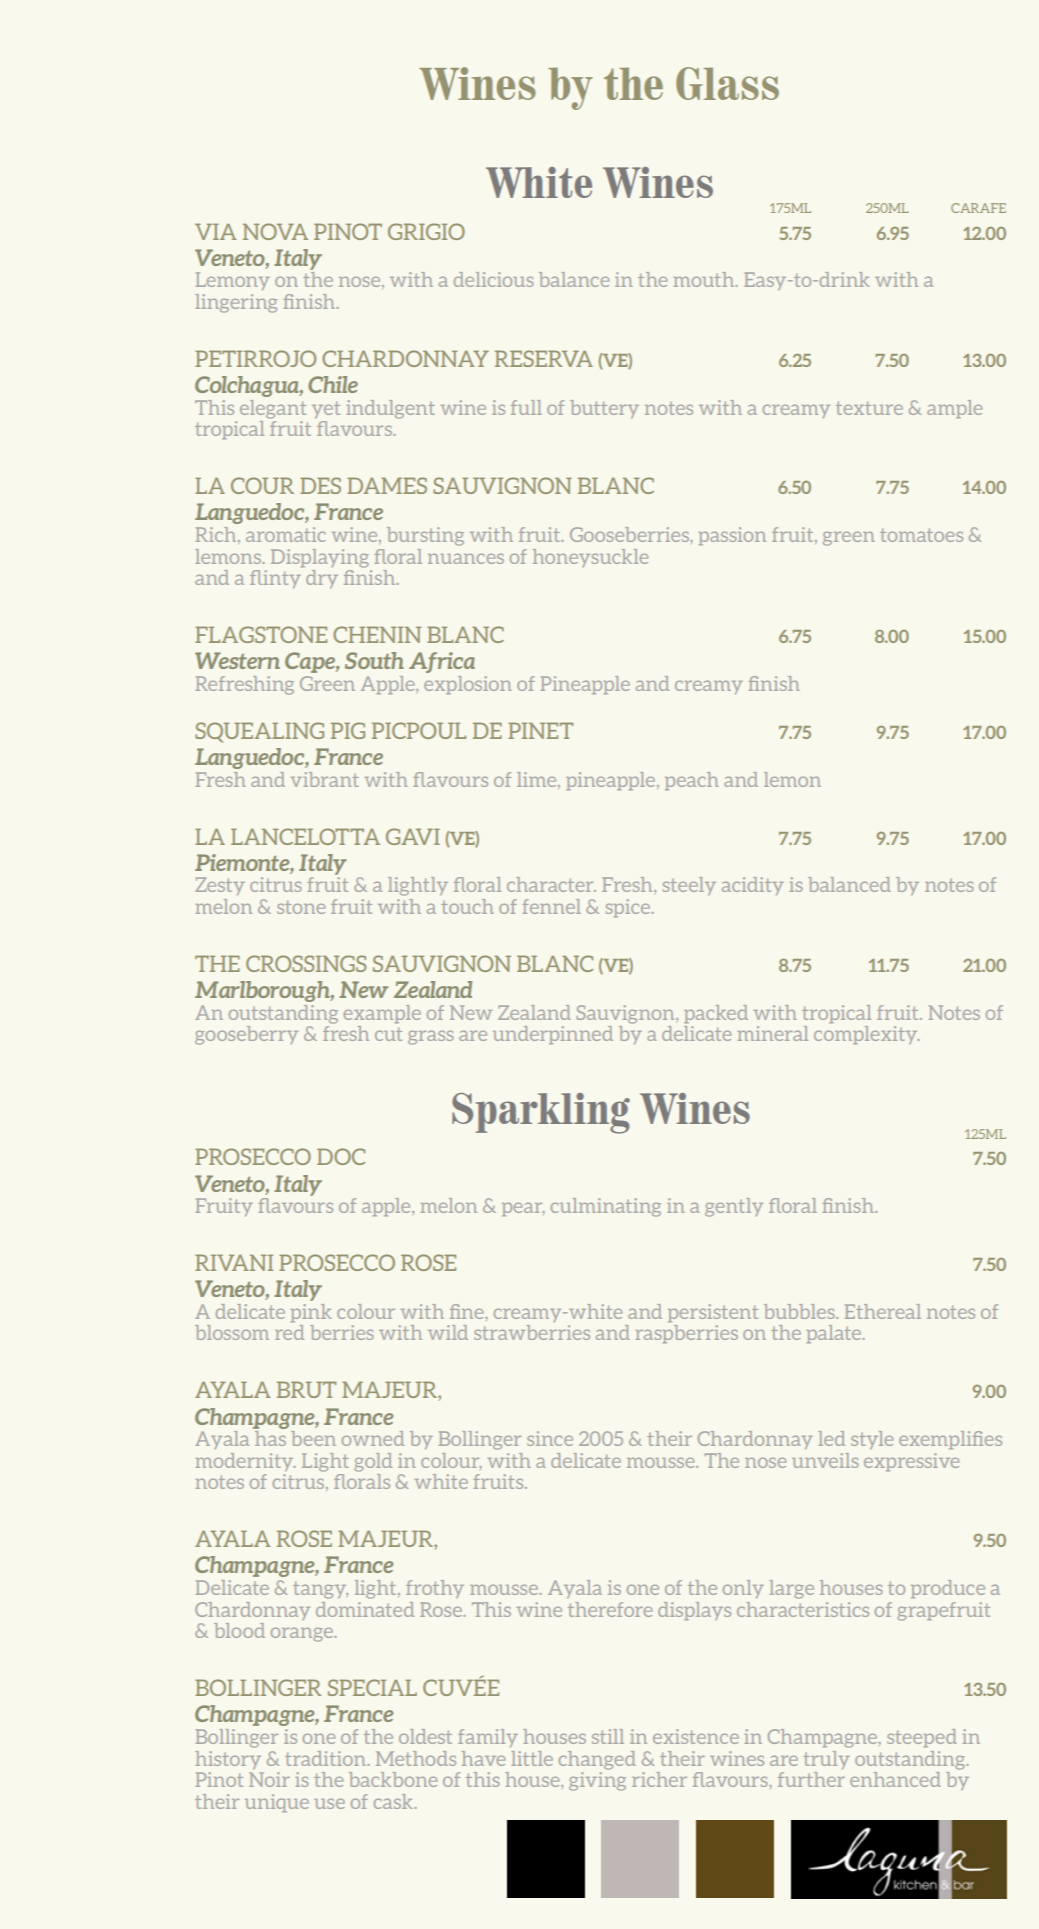 The width and height of the screenshot is (1039, 1929). I want to click on acidity, so click(753, 886).
